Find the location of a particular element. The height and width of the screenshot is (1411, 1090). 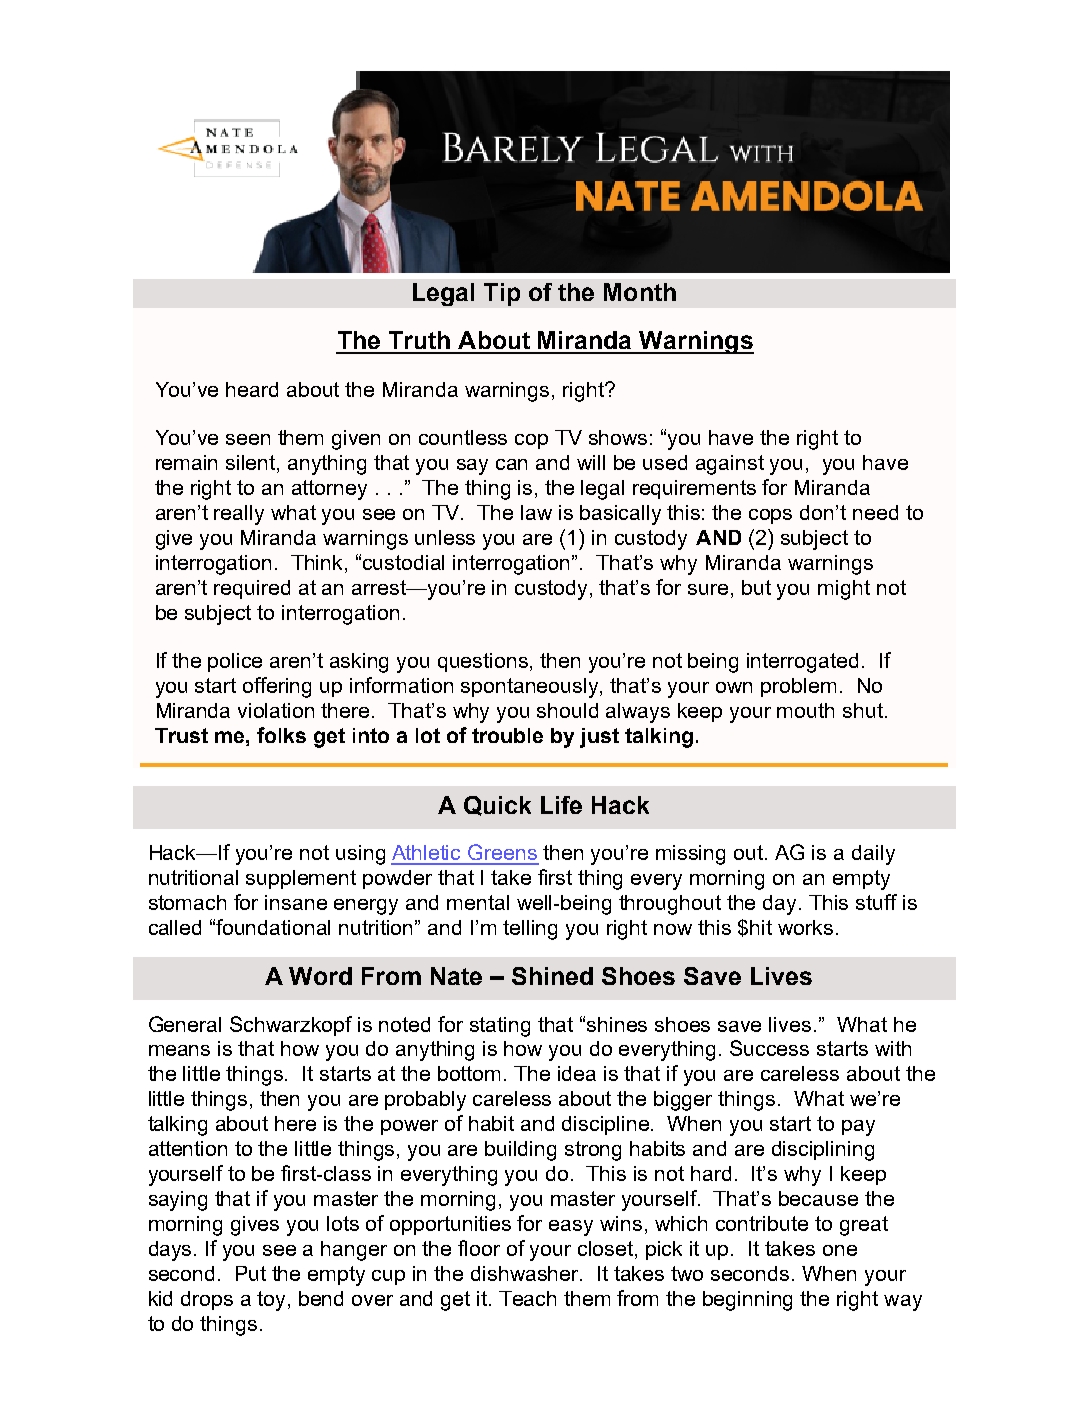

daily is located at coordinates (873, 855).
